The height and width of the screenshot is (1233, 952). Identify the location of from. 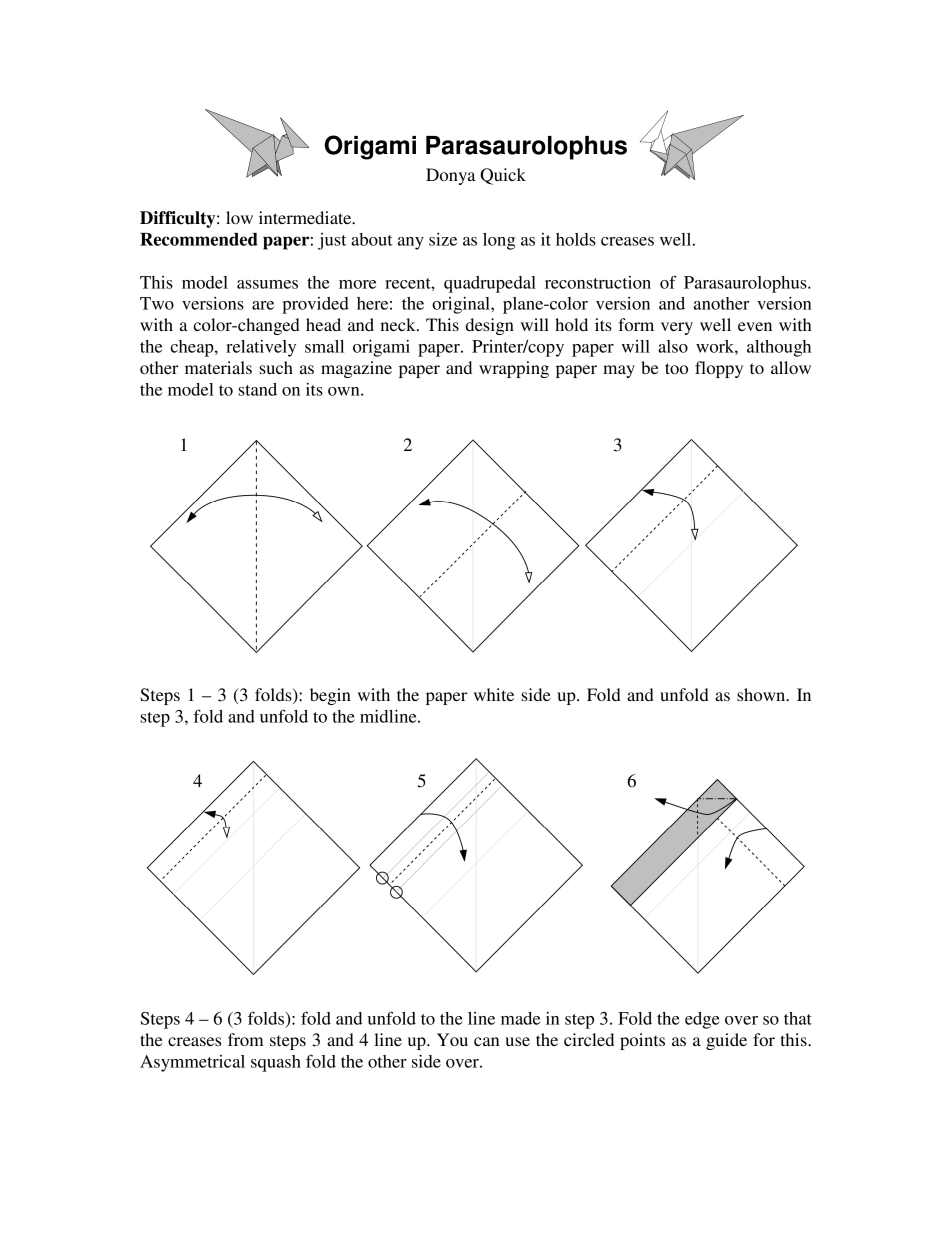
(246, 1039).
